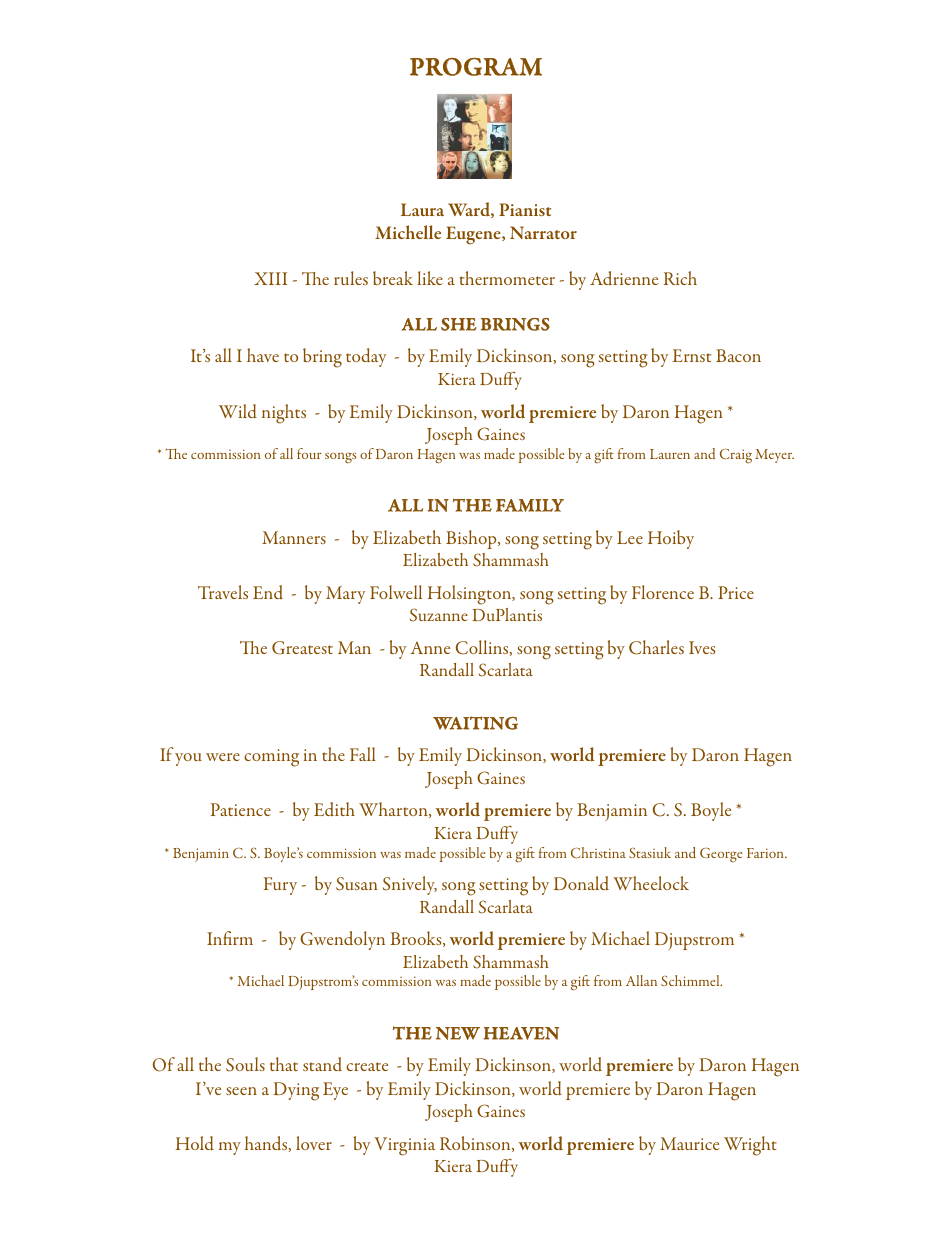  What do you see at coordinates (270, 278) in the screenshot?
I see `XIII` at bounding box center [270, 278].
